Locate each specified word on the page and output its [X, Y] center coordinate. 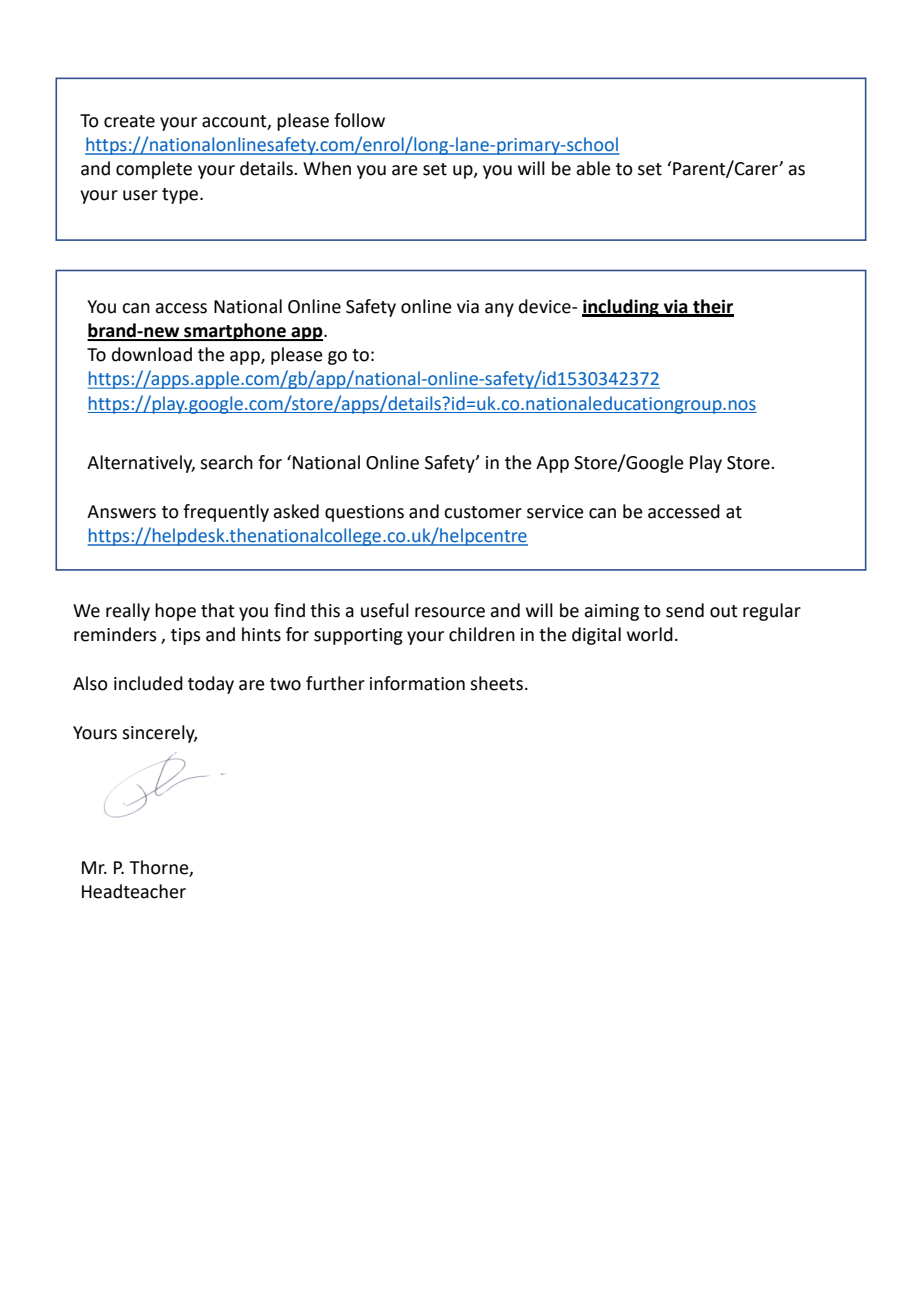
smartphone [235, 332]
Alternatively [141, 464]
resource [450, 612]
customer [483, 512]
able [593, 168]
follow [359, 120]
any [499, 310]
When [327, 168]
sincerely [159, 734]
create [129, 121]
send [685, 610]
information [417, 683]
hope [175, 612]
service [555, 512]
